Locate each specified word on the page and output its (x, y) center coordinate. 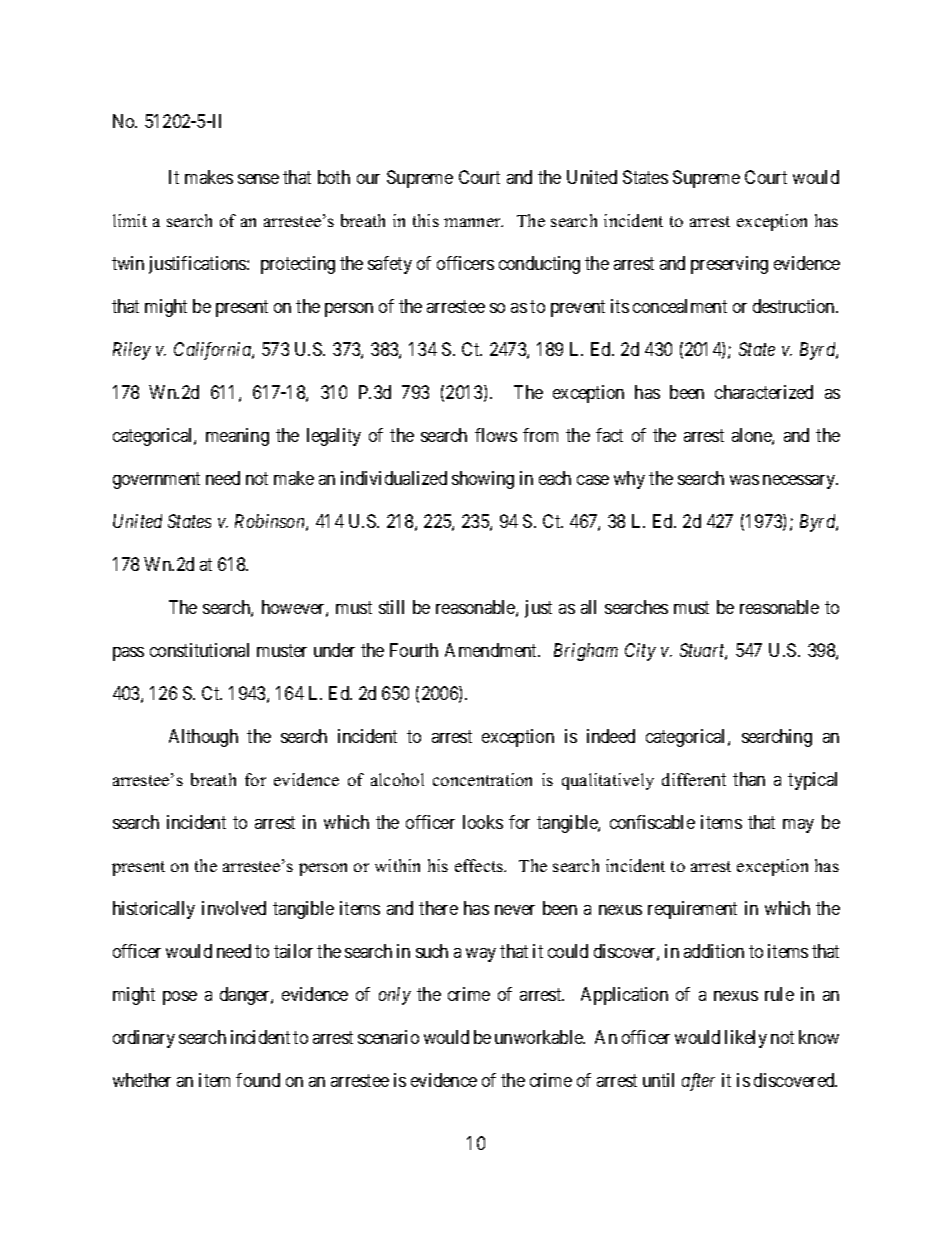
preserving (729, 265)
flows (496, 435)
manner (473, 222)
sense (258, 179)
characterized (764, 392)
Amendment (492, 650)
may (798, 826)
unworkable (540, 1037)
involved (234, 908)
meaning (237, 437)
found (258, 1080)
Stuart (703, 651)
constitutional (199, 650)
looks (483, 822)
